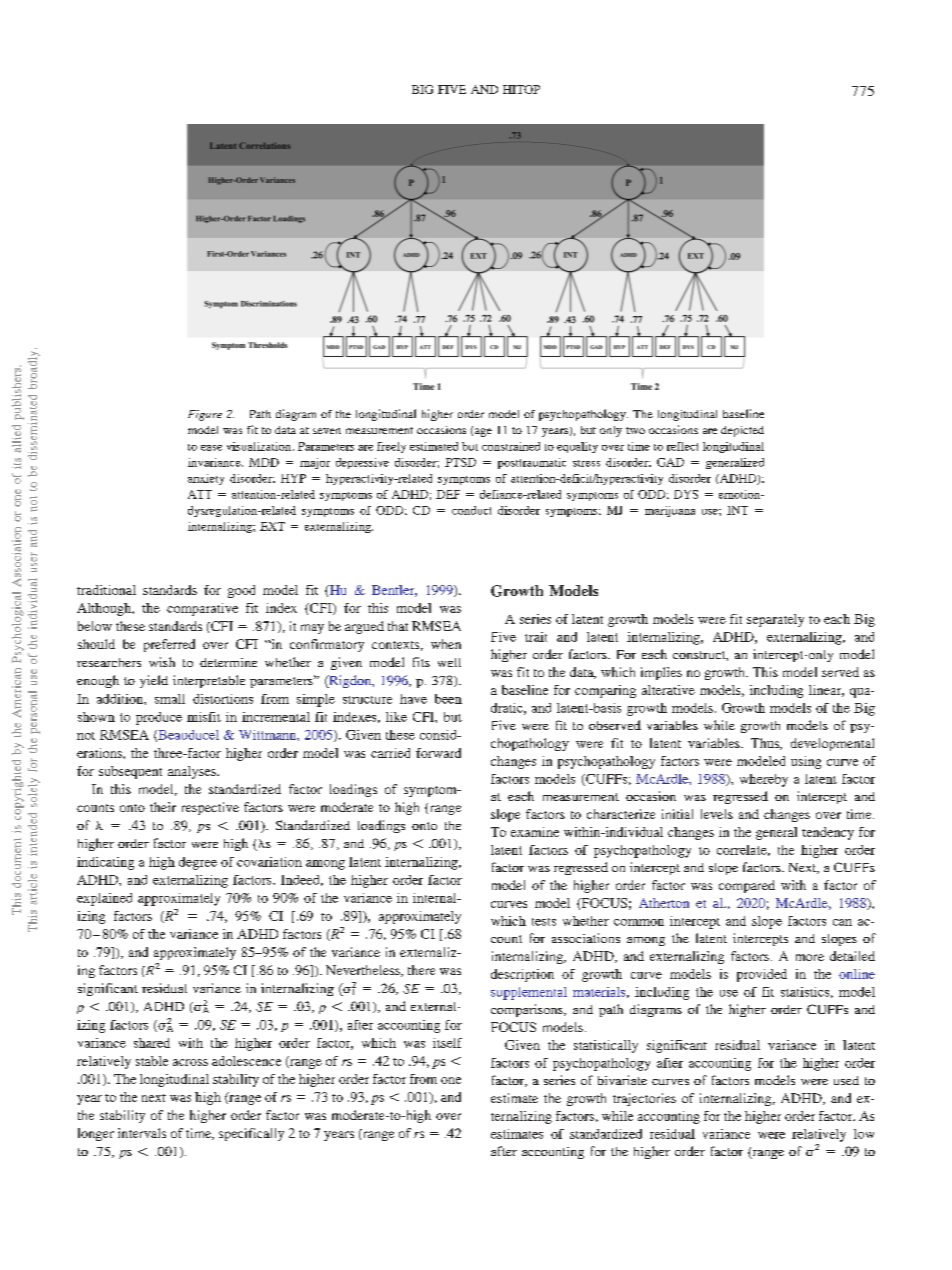  Describe the element at coordinates (511, 446) in the document. I see `constrained` at that location.
